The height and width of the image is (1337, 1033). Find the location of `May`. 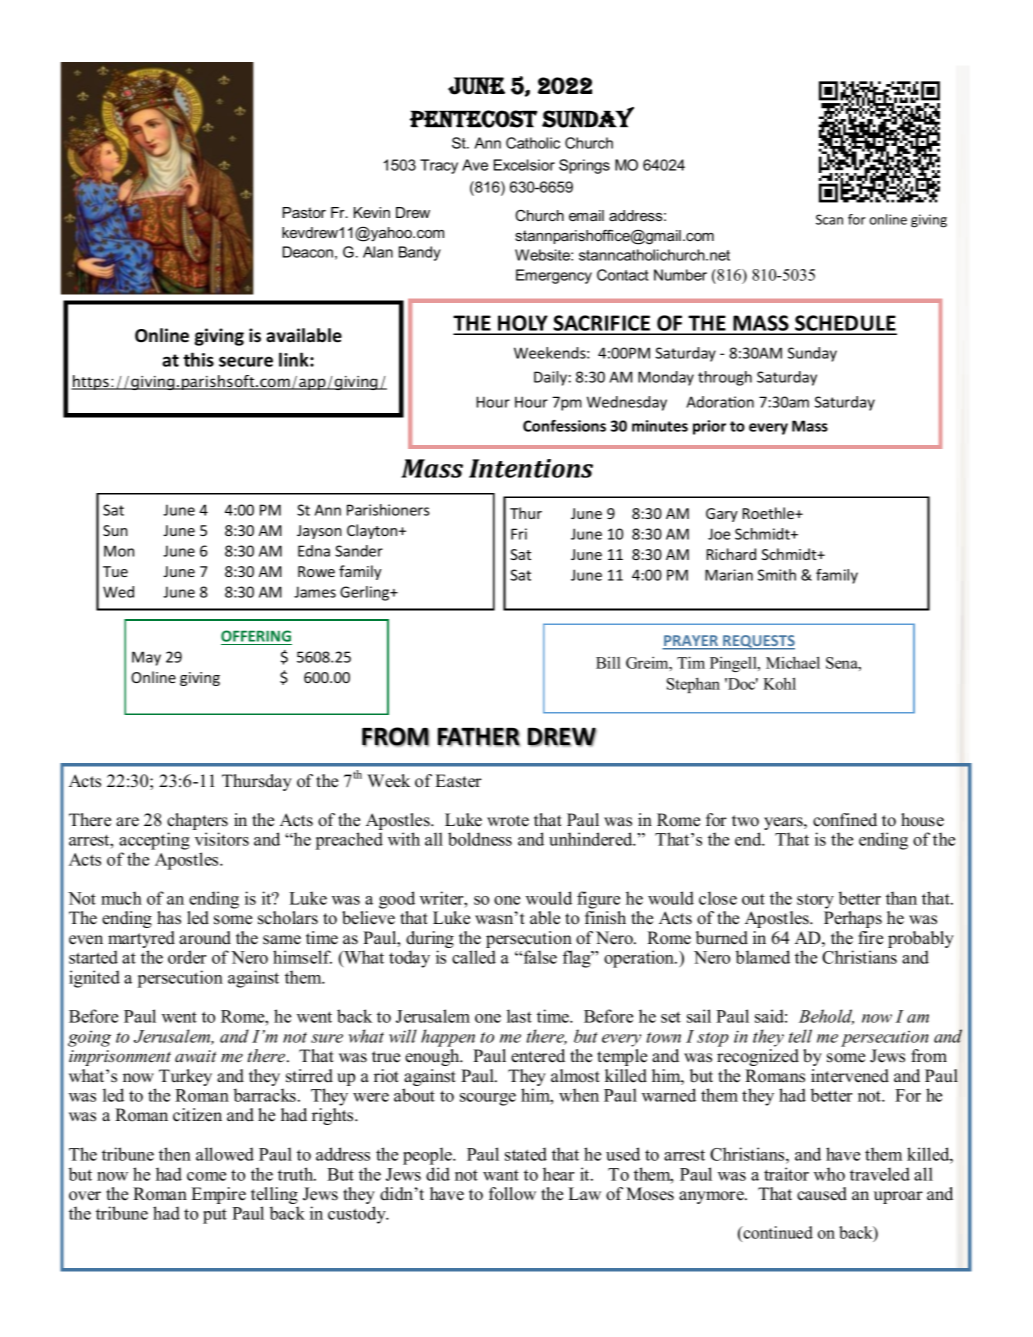

May is located at coordinates (146, 658).
